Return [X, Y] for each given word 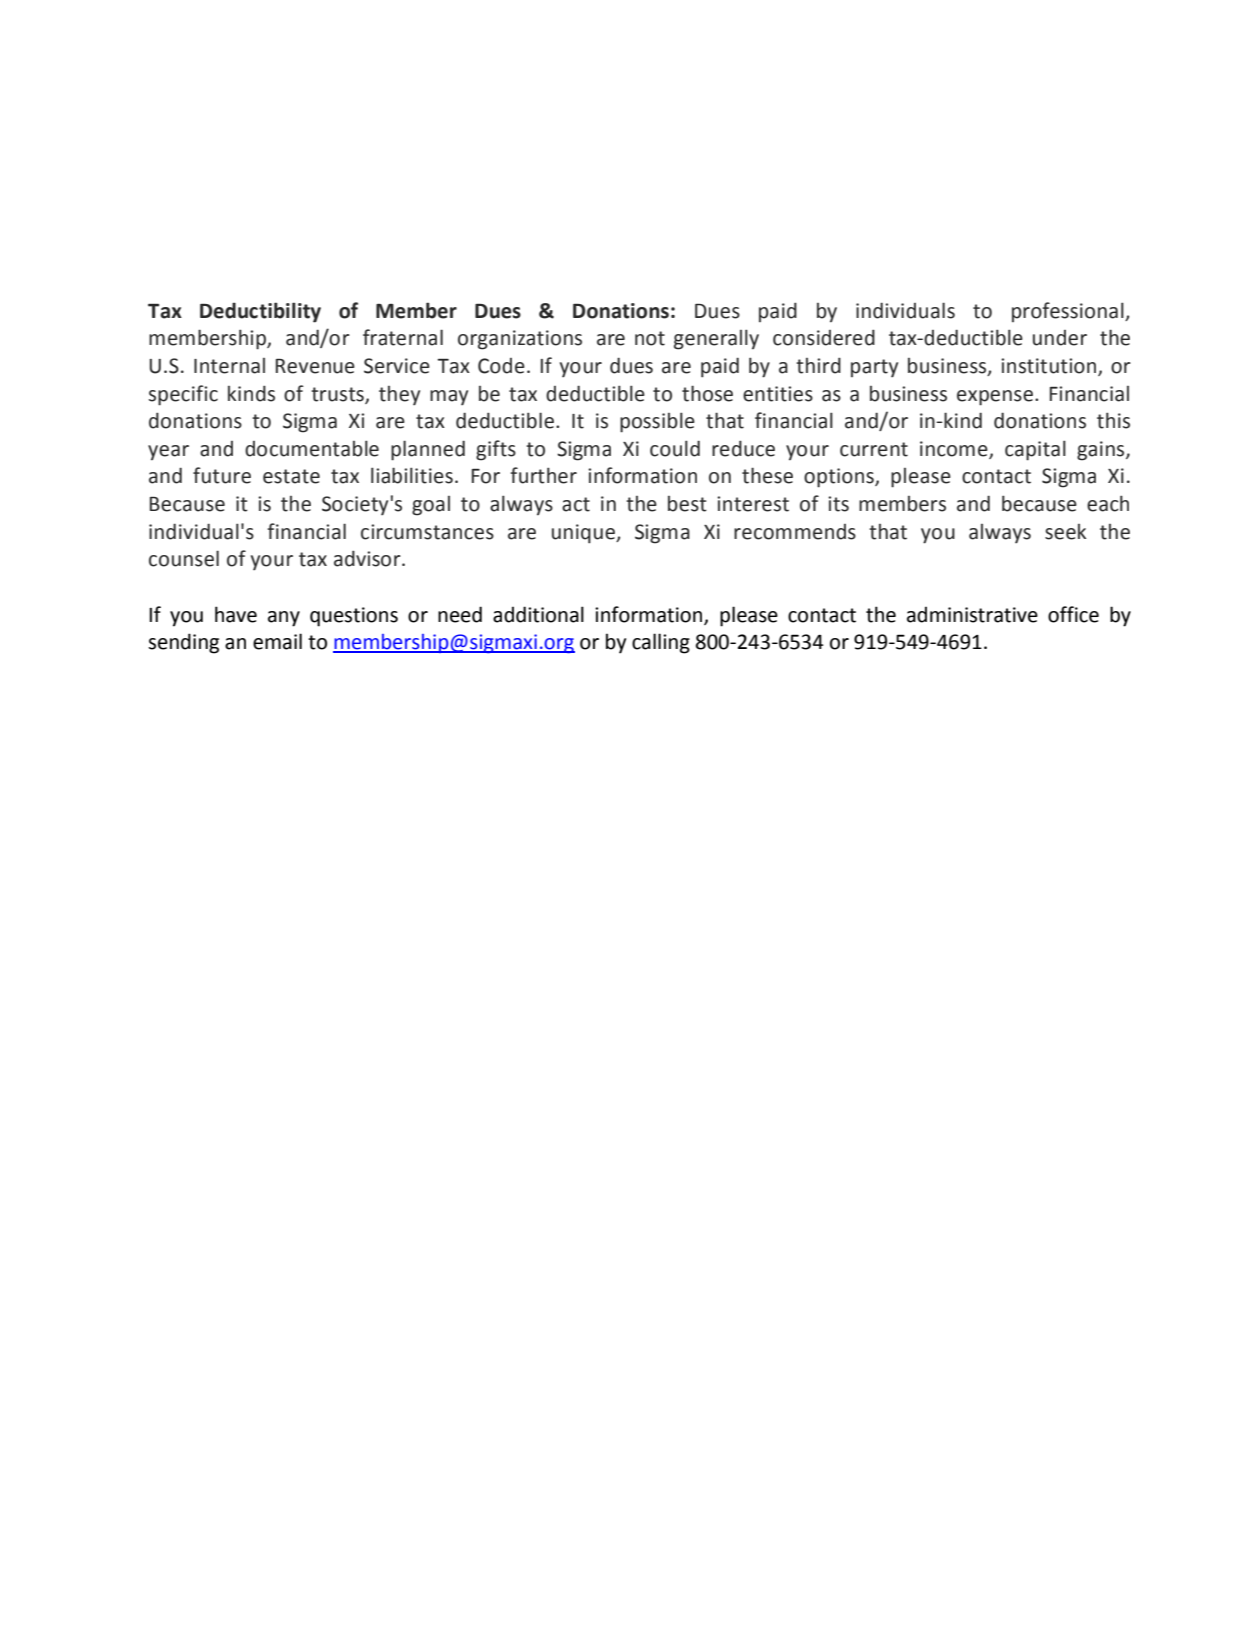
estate [291, 476]
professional [1069, 312]
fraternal [403, 337]
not [650, 338]
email [277, 641]
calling [661, 643]
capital [1035, 450]
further [543, 475]
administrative [972, 615]
